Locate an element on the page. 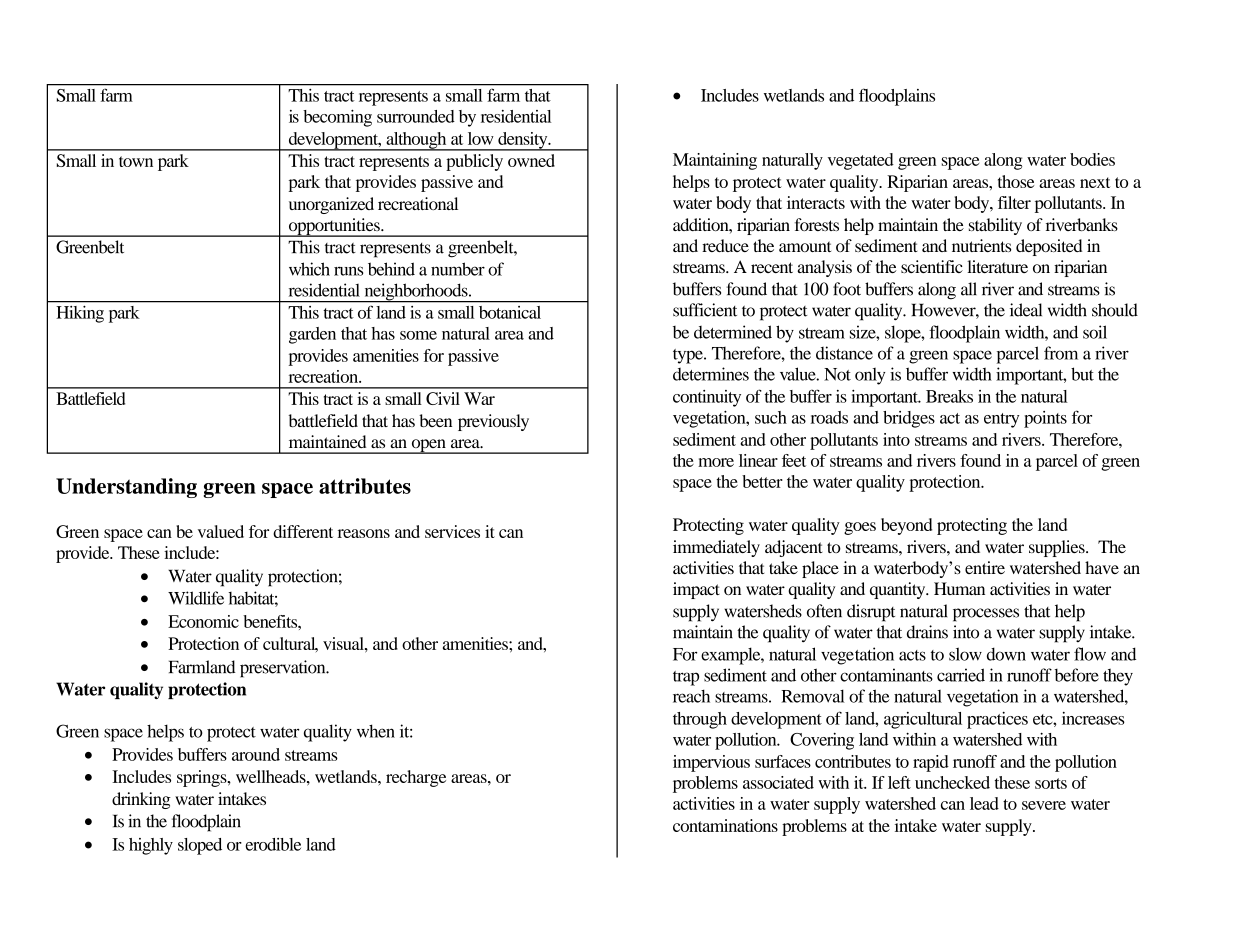 The image size is (1233, 952). contaminations is located at coordinates (725, 825).
